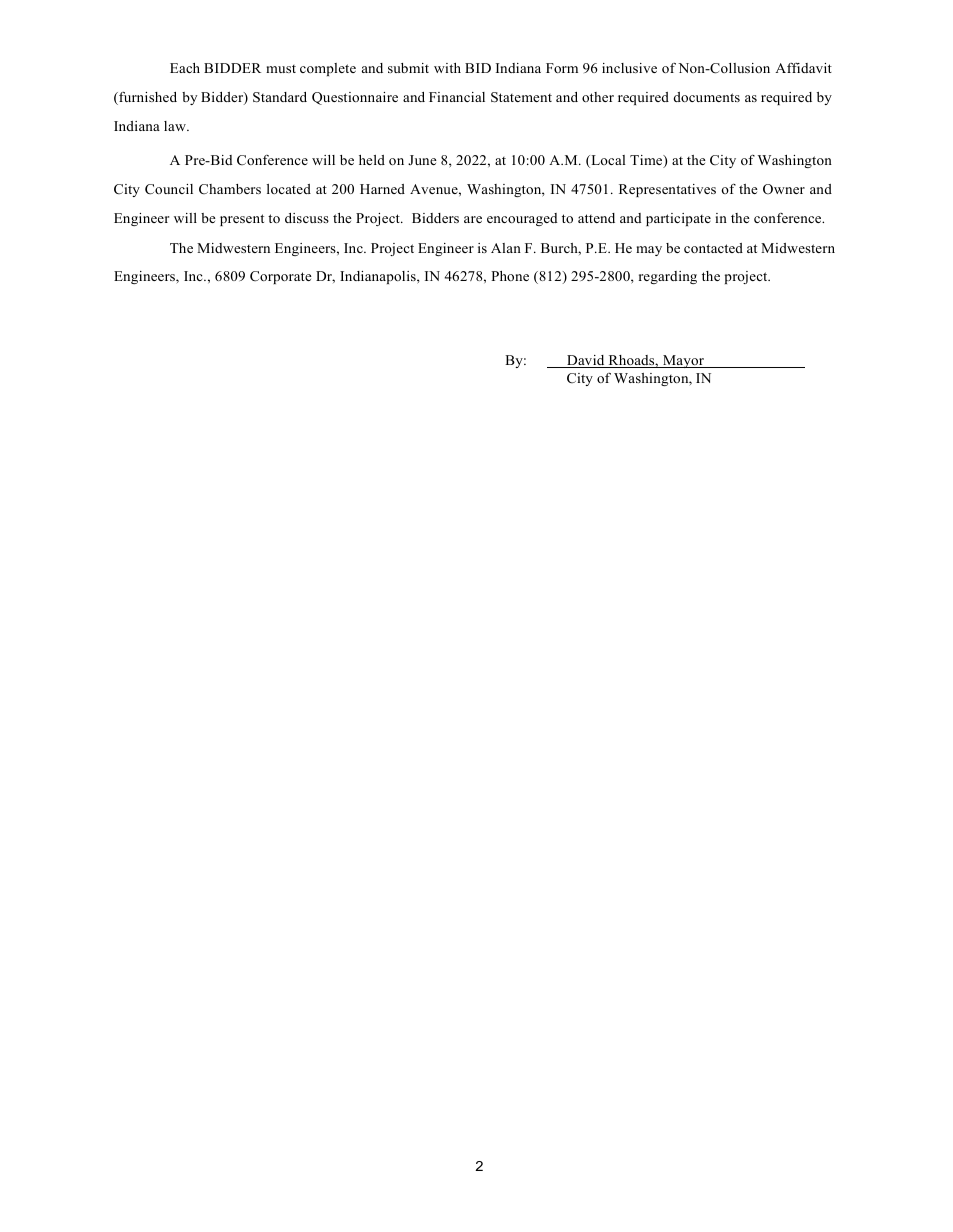 This screenshot has height=1232, width=953. What do you see at coordinates (422, 160) in the screenshot?
I see `June` at bounding box center [422, 160].
